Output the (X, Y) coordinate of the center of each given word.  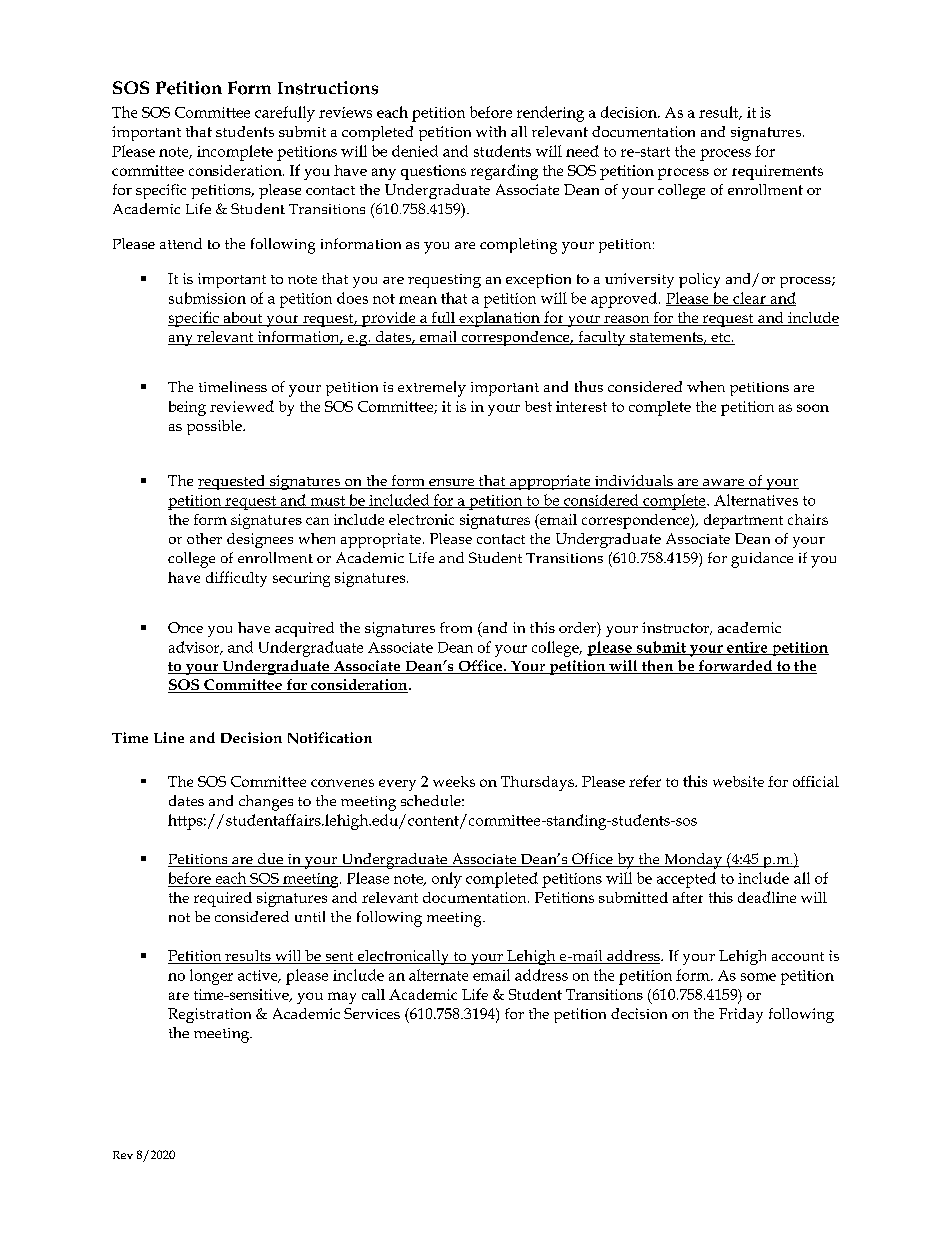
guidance (762, 560)
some (758, 977)
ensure (452, 484)
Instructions (328, 88)
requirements (777, 172)
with (491, 131)
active (259, 976)
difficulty (236, 579)
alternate (438, 975)
